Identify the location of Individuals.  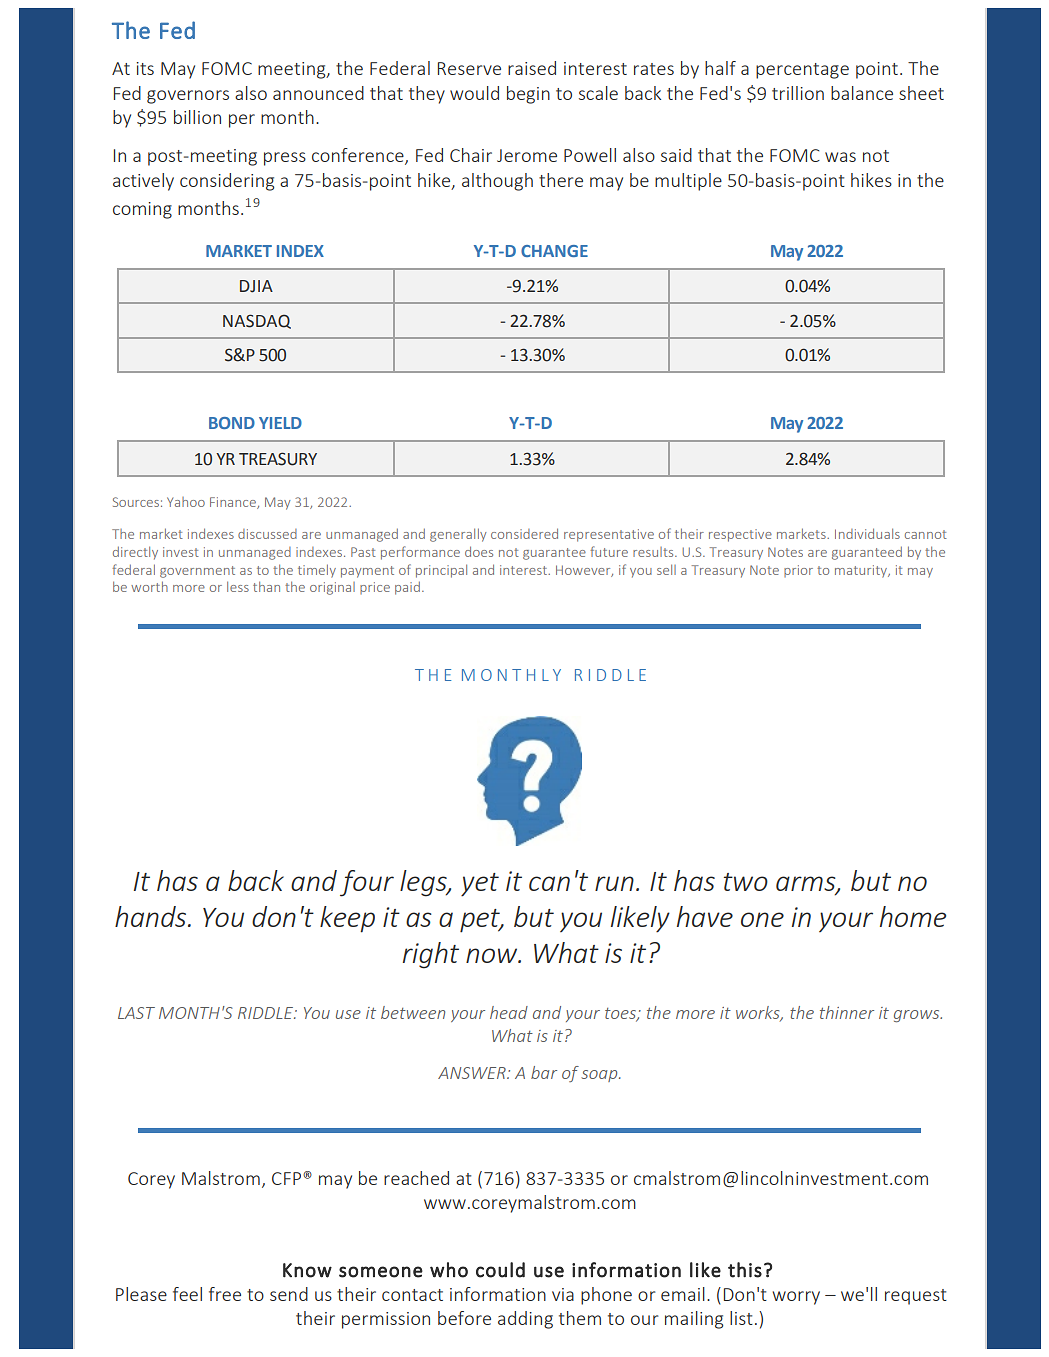
(867, 533).
